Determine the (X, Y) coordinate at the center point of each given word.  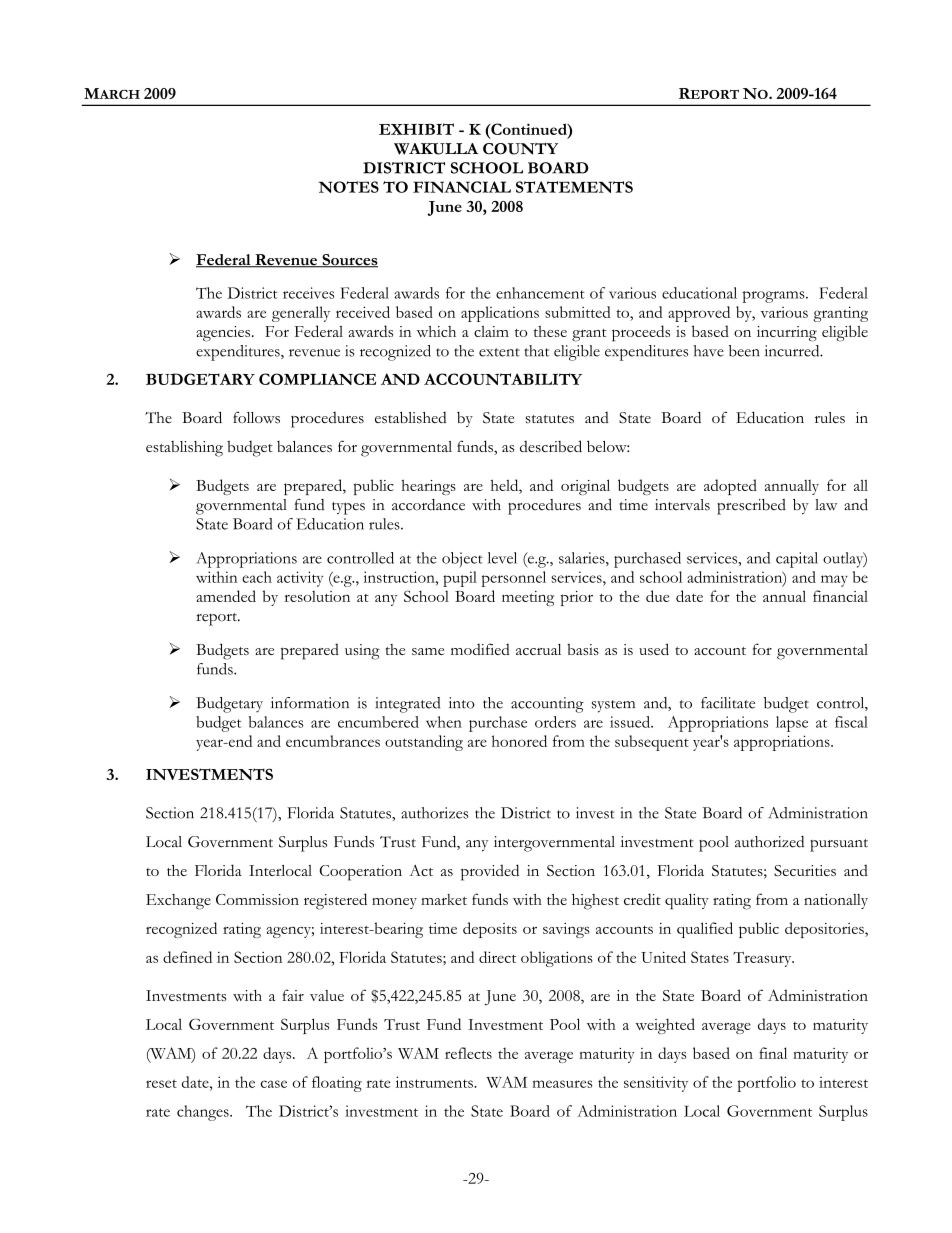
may (834, 581)
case (273, 1084)
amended (226, 596)
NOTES (349, 187)
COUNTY (520, 149)
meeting (528, 598)
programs (775, 297)
